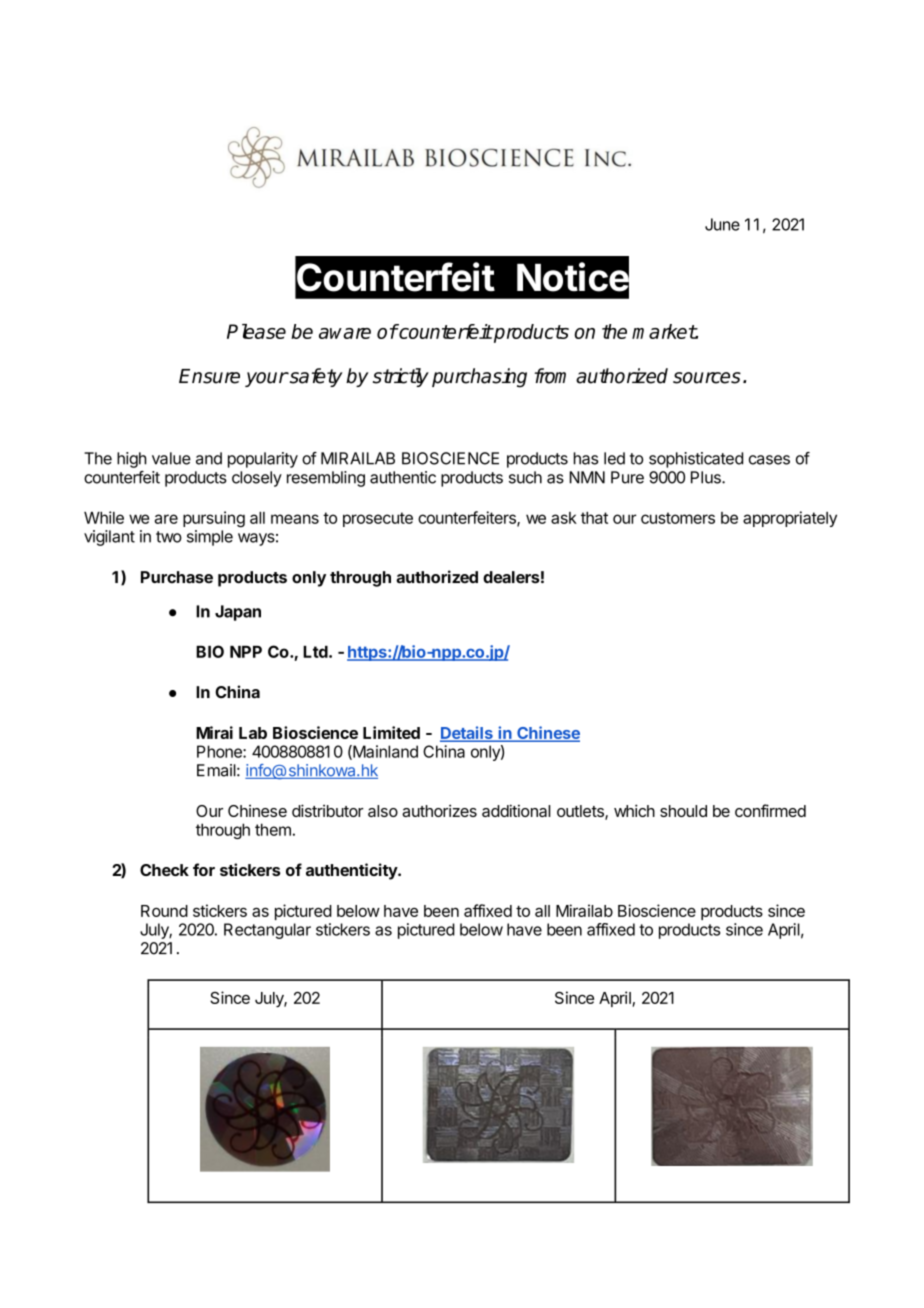  Describe the element at coordinates (345, 333) in the screenshot. I see `aware` at that location.
